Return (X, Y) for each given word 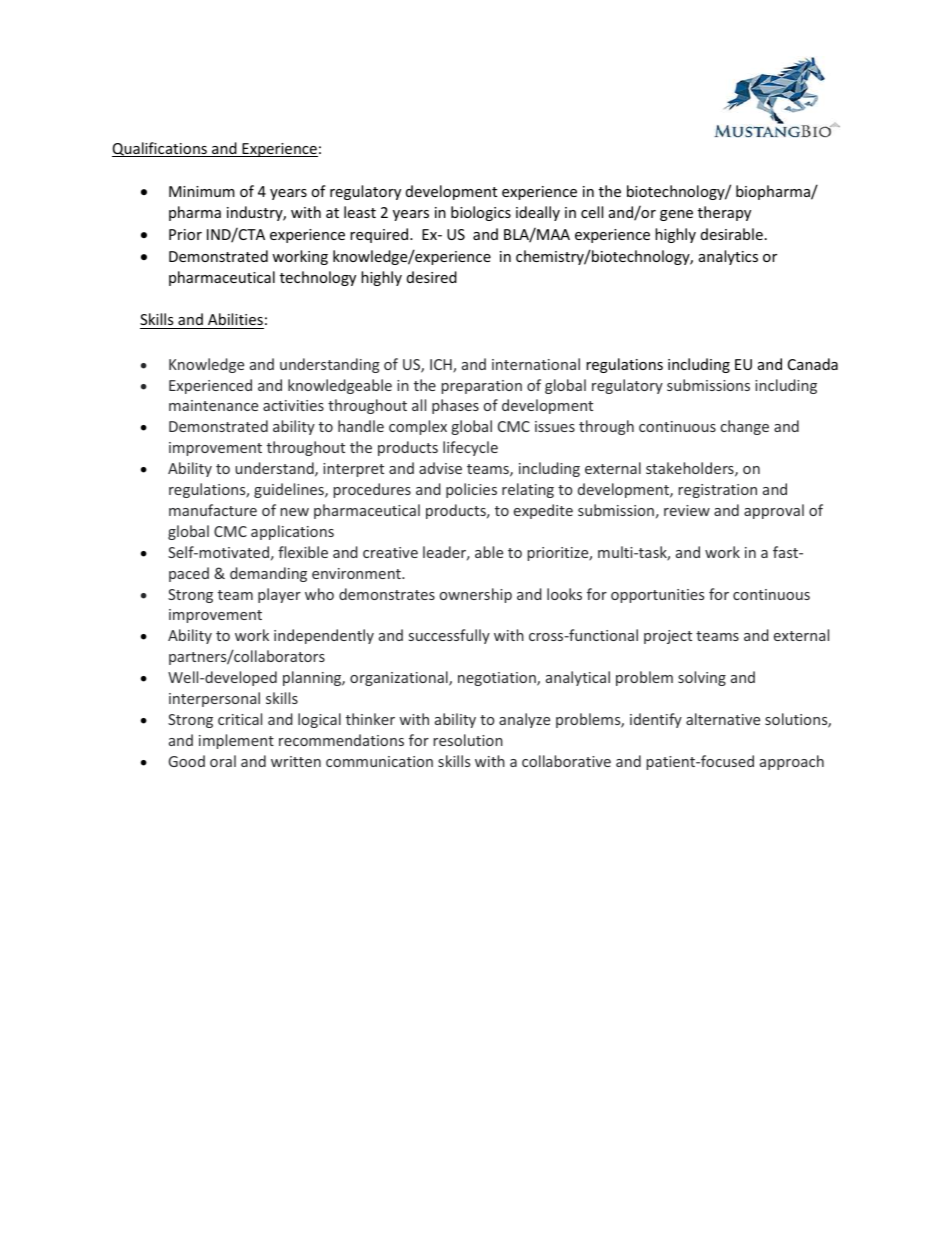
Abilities (235, 319)
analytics (728, 257)
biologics (481, 213)
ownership (476, 595)
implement (236, 741)
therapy (724, 213)
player (279, 595)
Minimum (202, 191)
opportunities (657, 596)
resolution (468, 740)
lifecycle (470, 448)
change (745, 427)
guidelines (290, 490)
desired (432, 277)
